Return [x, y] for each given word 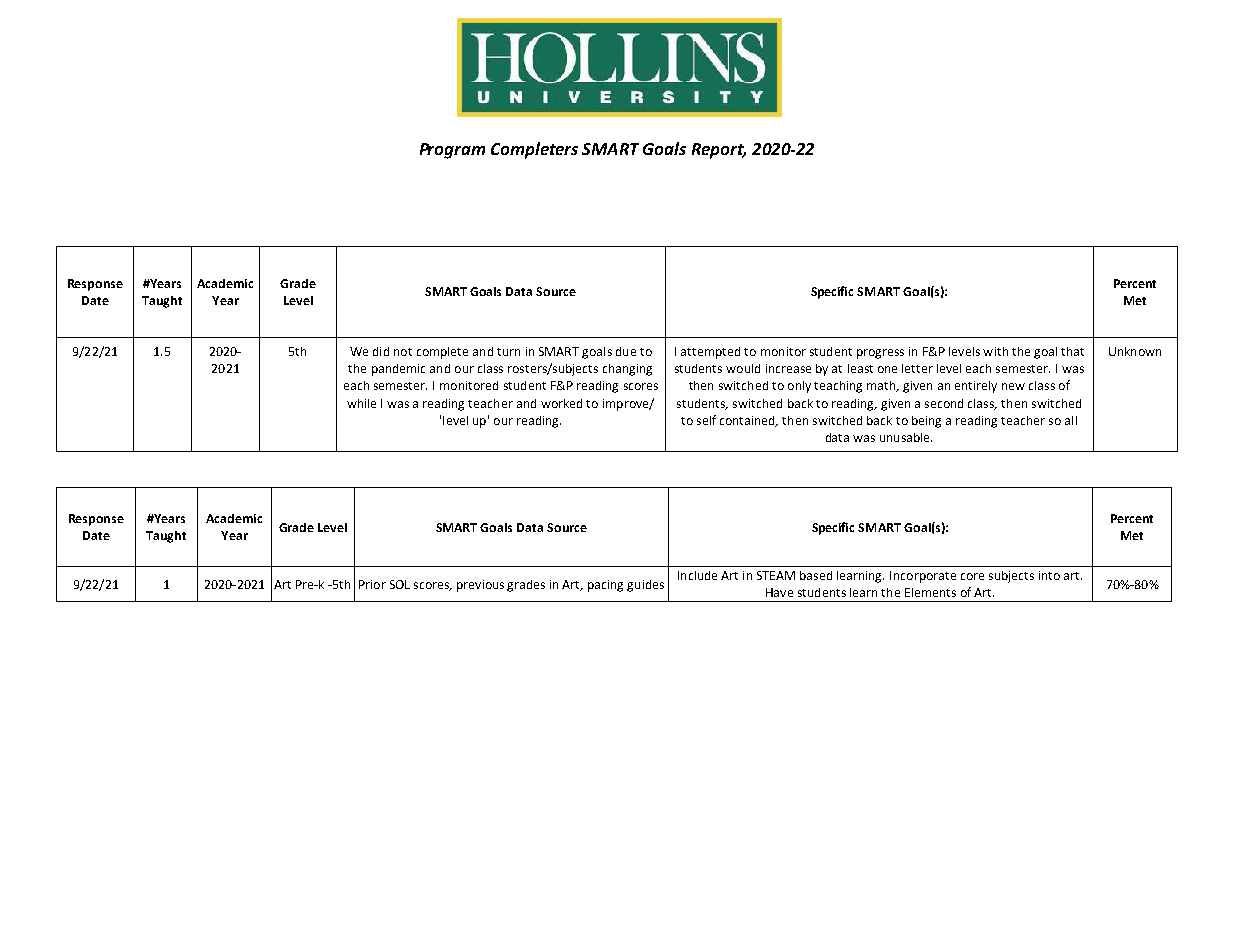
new [1013, 386]
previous [480, 586]
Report [719, 151]
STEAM [776, 575]
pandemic [398, 370]
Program [452, 151]
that [1072, 351]
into [1049, 575]
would [743, 368]
